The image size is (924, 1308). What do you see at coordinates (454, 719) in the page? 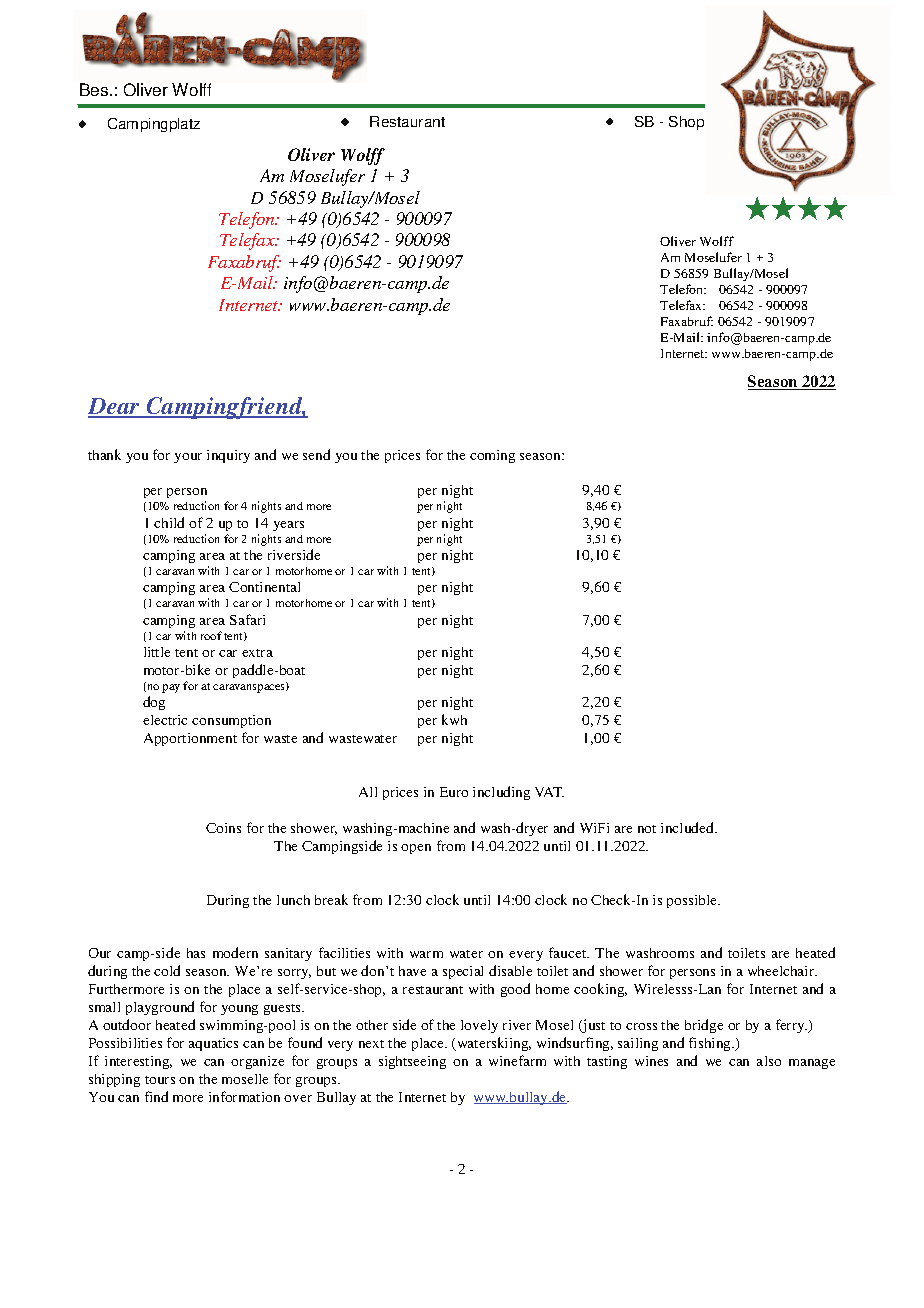
I see `kwh` at bounding box center [454, 719].
